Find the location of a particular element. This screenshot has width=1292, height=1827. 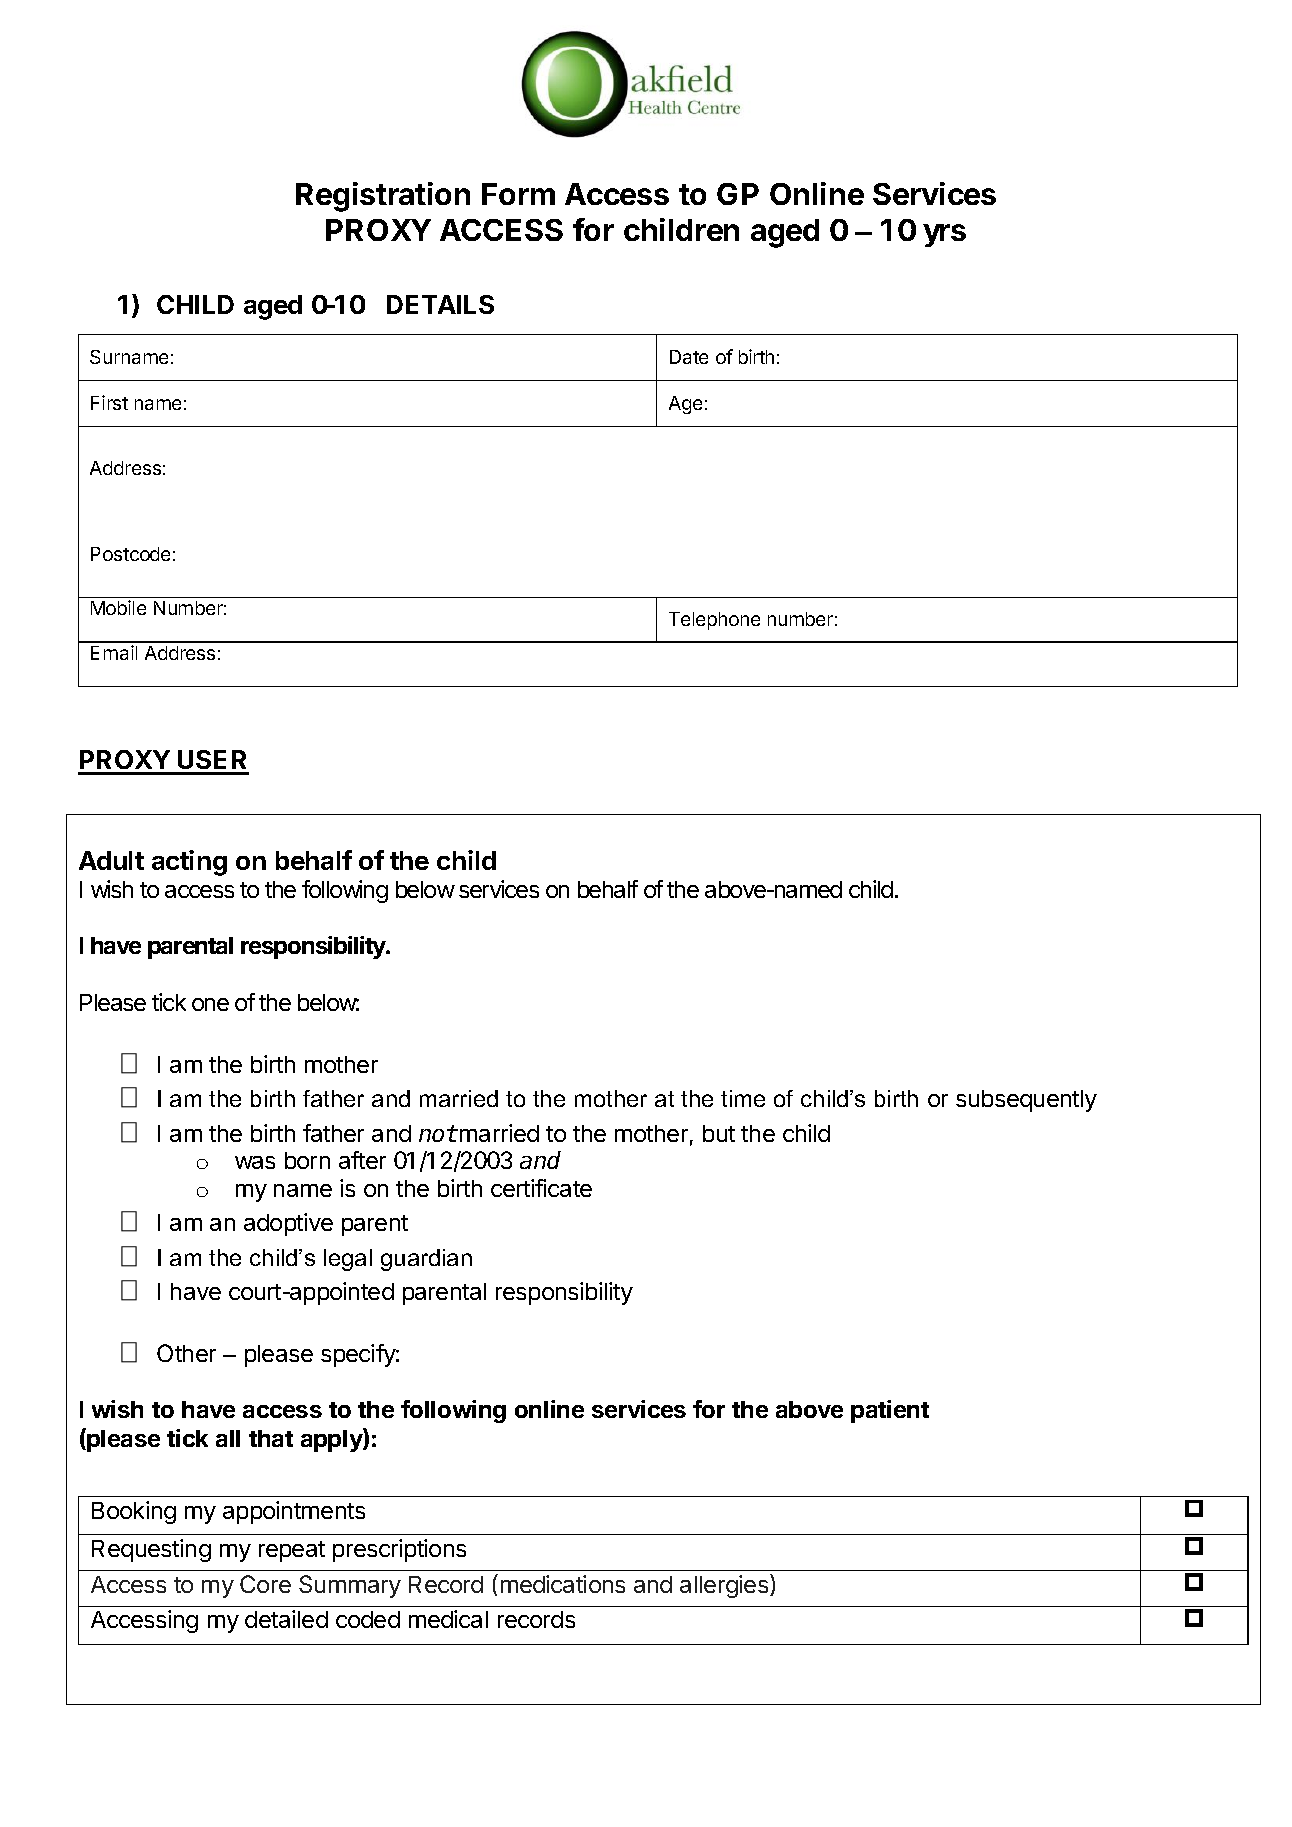

subsequently is located at coordinates (1026, 1101).
